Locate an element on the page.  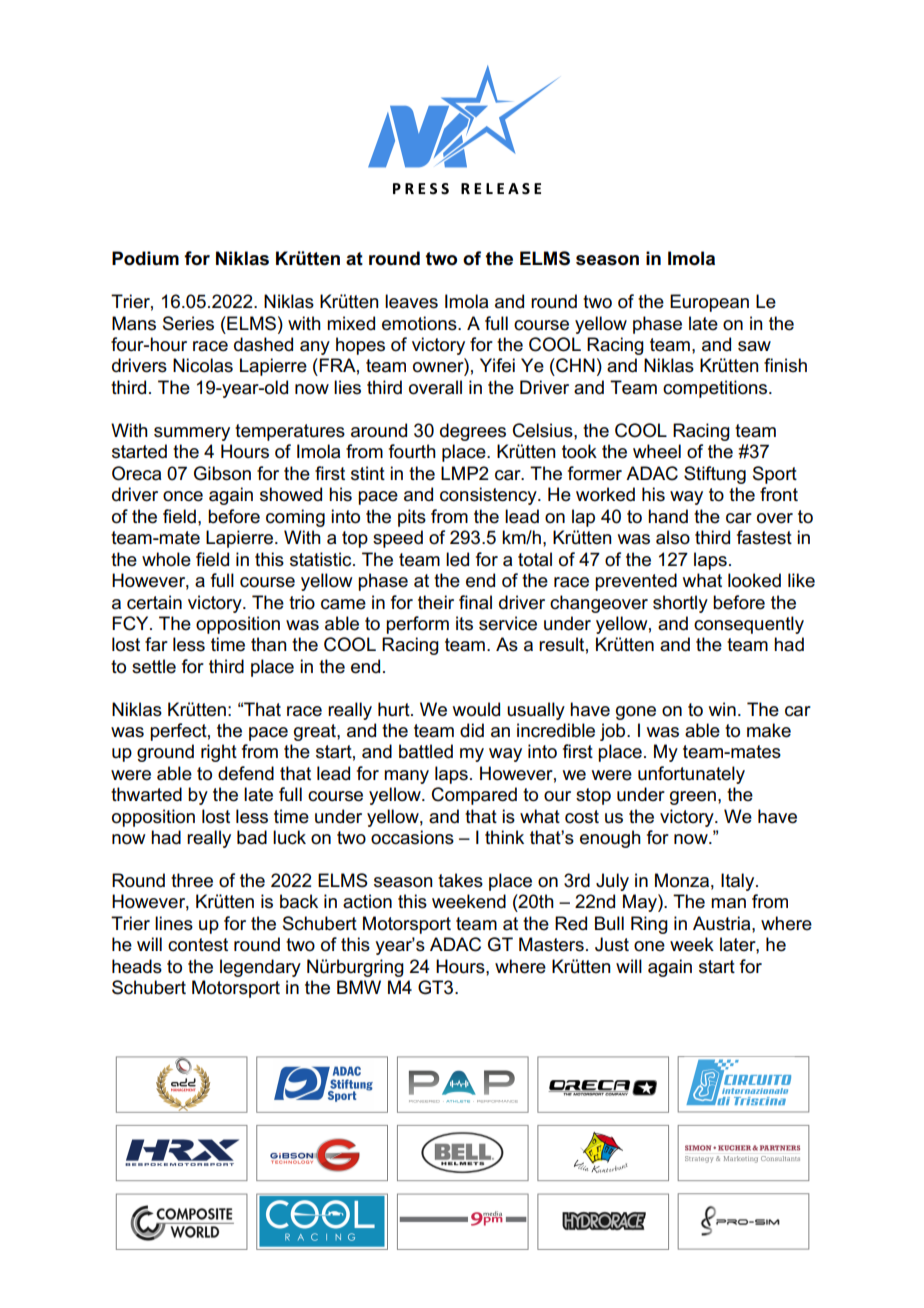
wheel is located at coordinates (657, 451).
